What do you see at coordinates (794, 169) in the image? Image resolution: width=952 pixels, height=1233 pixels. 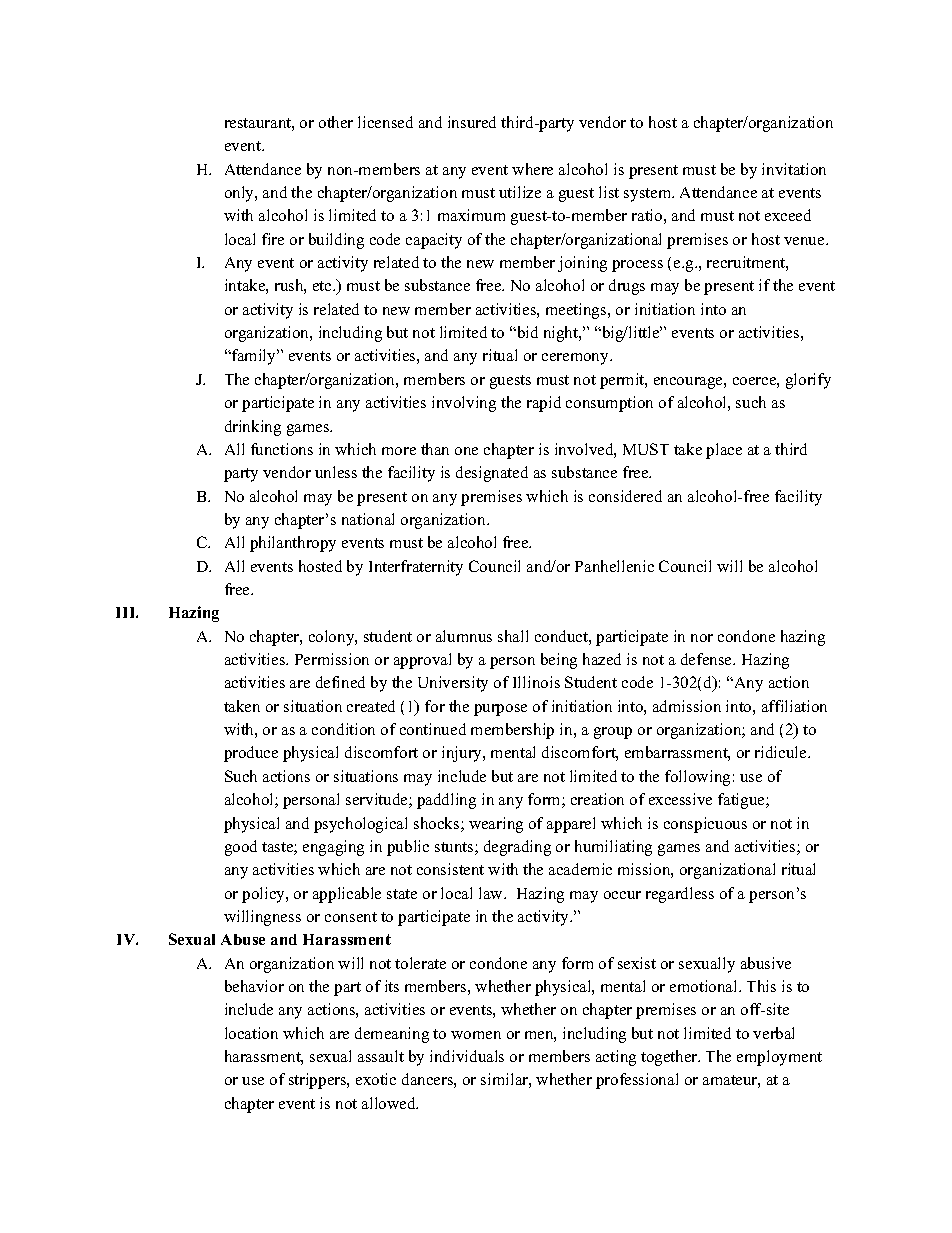 I see `invitation` at bounding box center [794, 169].
